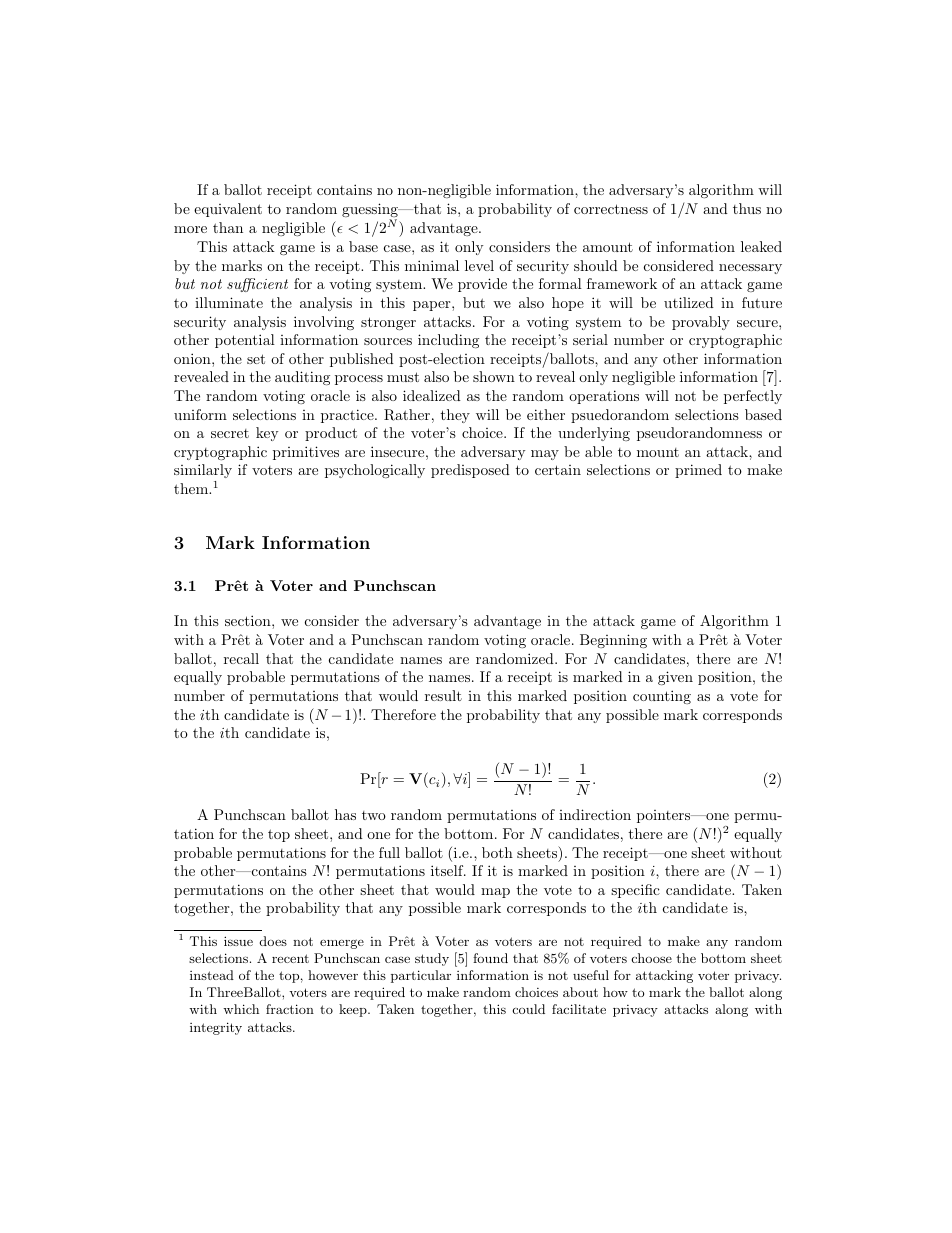 The height and width of the document is (1233, 952). Describe the element at coordinates (443, 695) in the document. I see `result` at that location.
